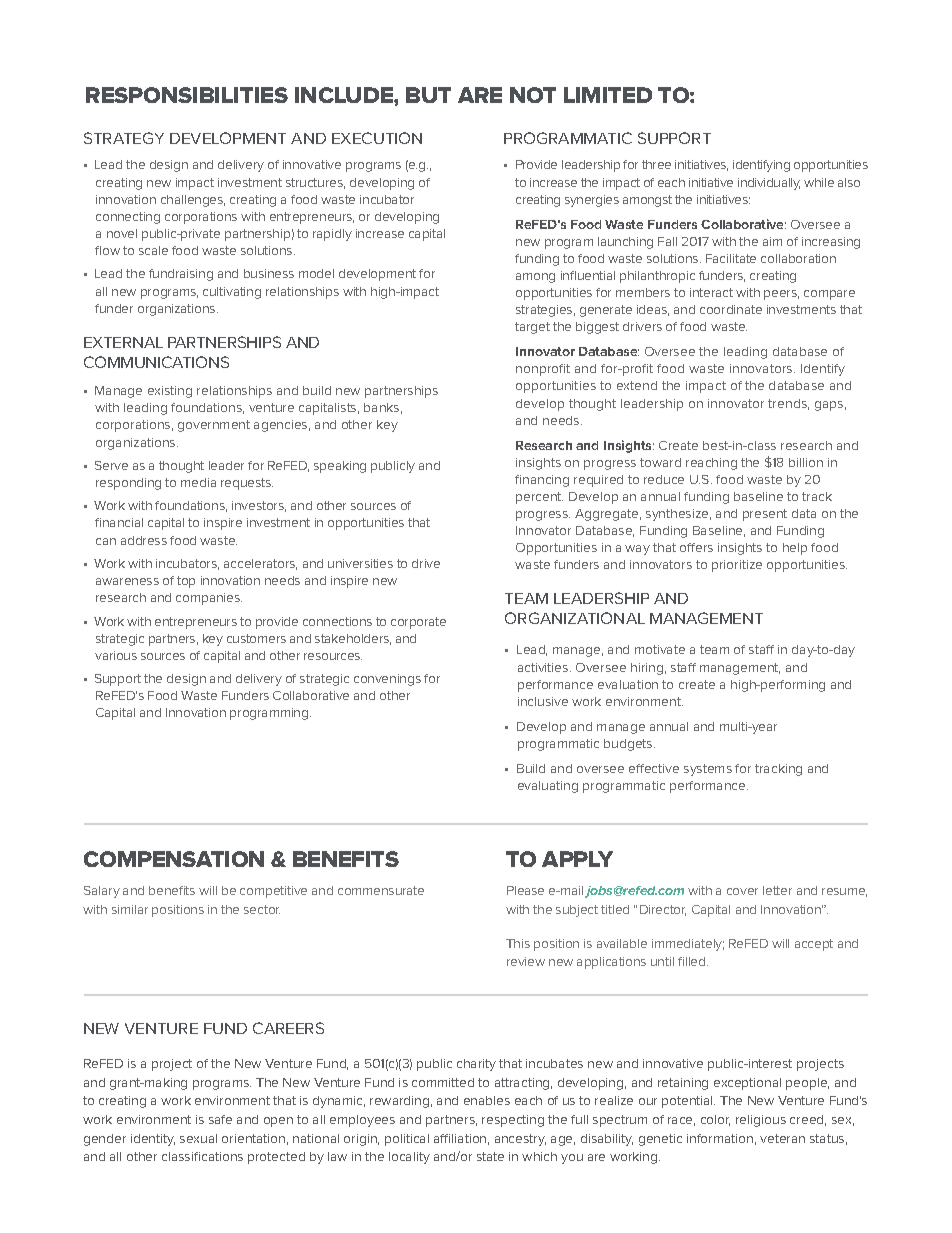  I want to click on companies, so click(209, 599).
